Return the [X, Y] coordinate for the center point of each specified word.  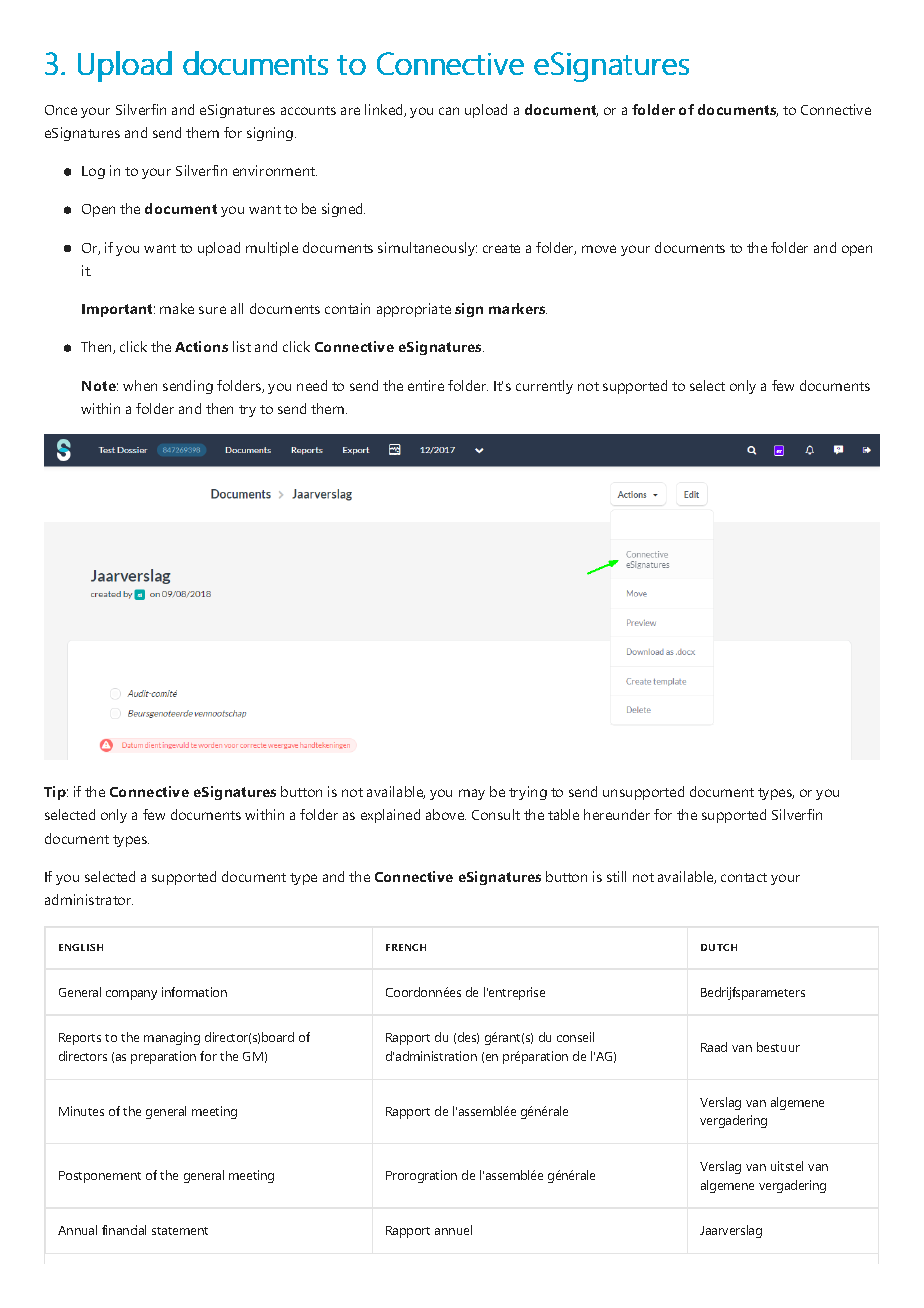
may [472, 794]
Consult [496, 814]
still [616, 876]
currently [544, 387]
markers [518, 308]
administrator [89, 899]
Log [93, 172]
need [312, 385]
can [449, 111]
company [131, 995]
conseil [575, 1037]
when [140, 385]
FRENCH [406, 947]
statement [180, 1231]
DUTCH [719, 947]
